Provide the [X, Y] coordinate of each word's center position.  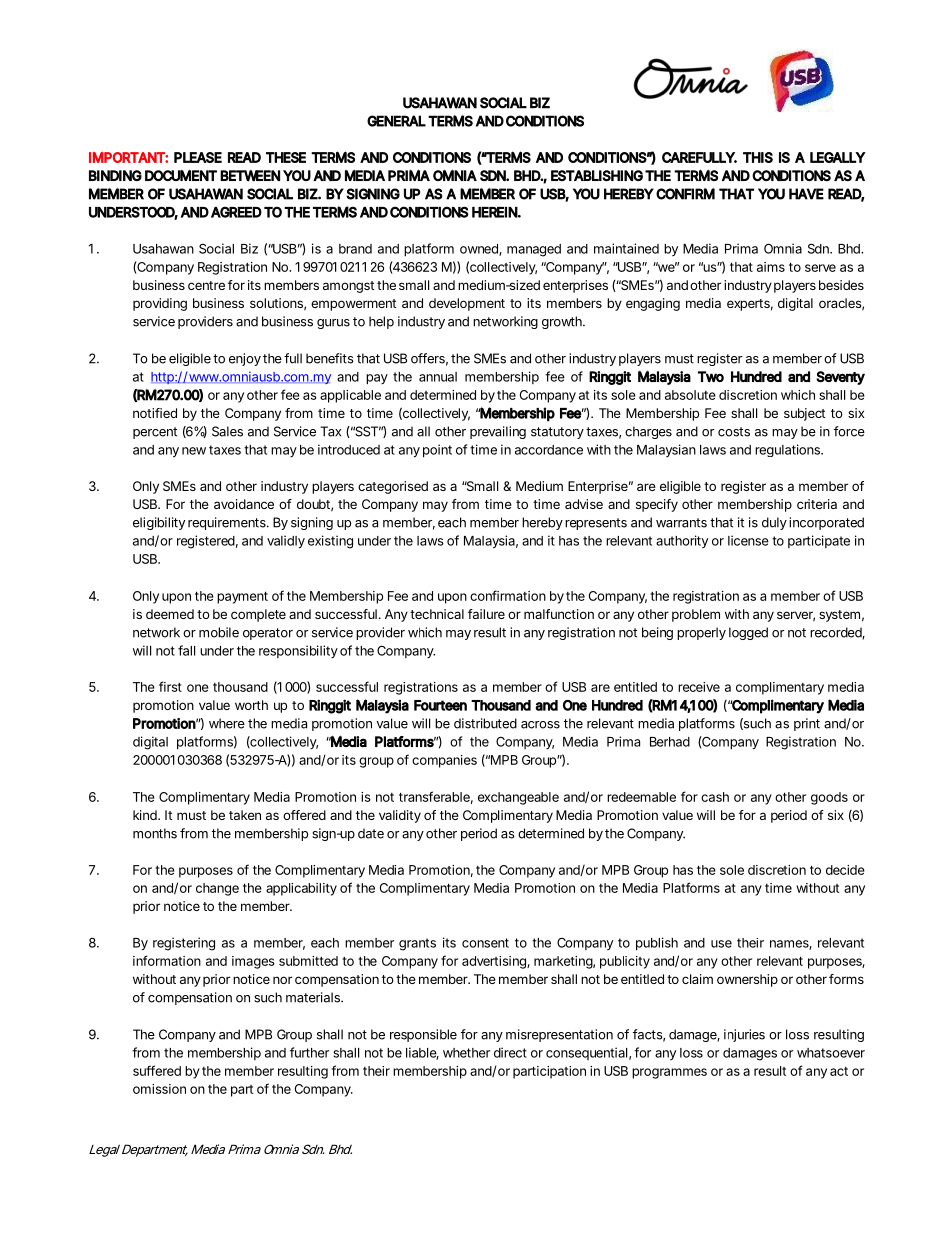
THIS [758, 157]
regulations [788, 450]
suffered [157, 1070]
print [807, 724]
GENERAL [396, 121]
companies [444, 761]
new [194, 451]
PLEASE [198, 157]
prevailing [498, 432]
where [227, 723]
